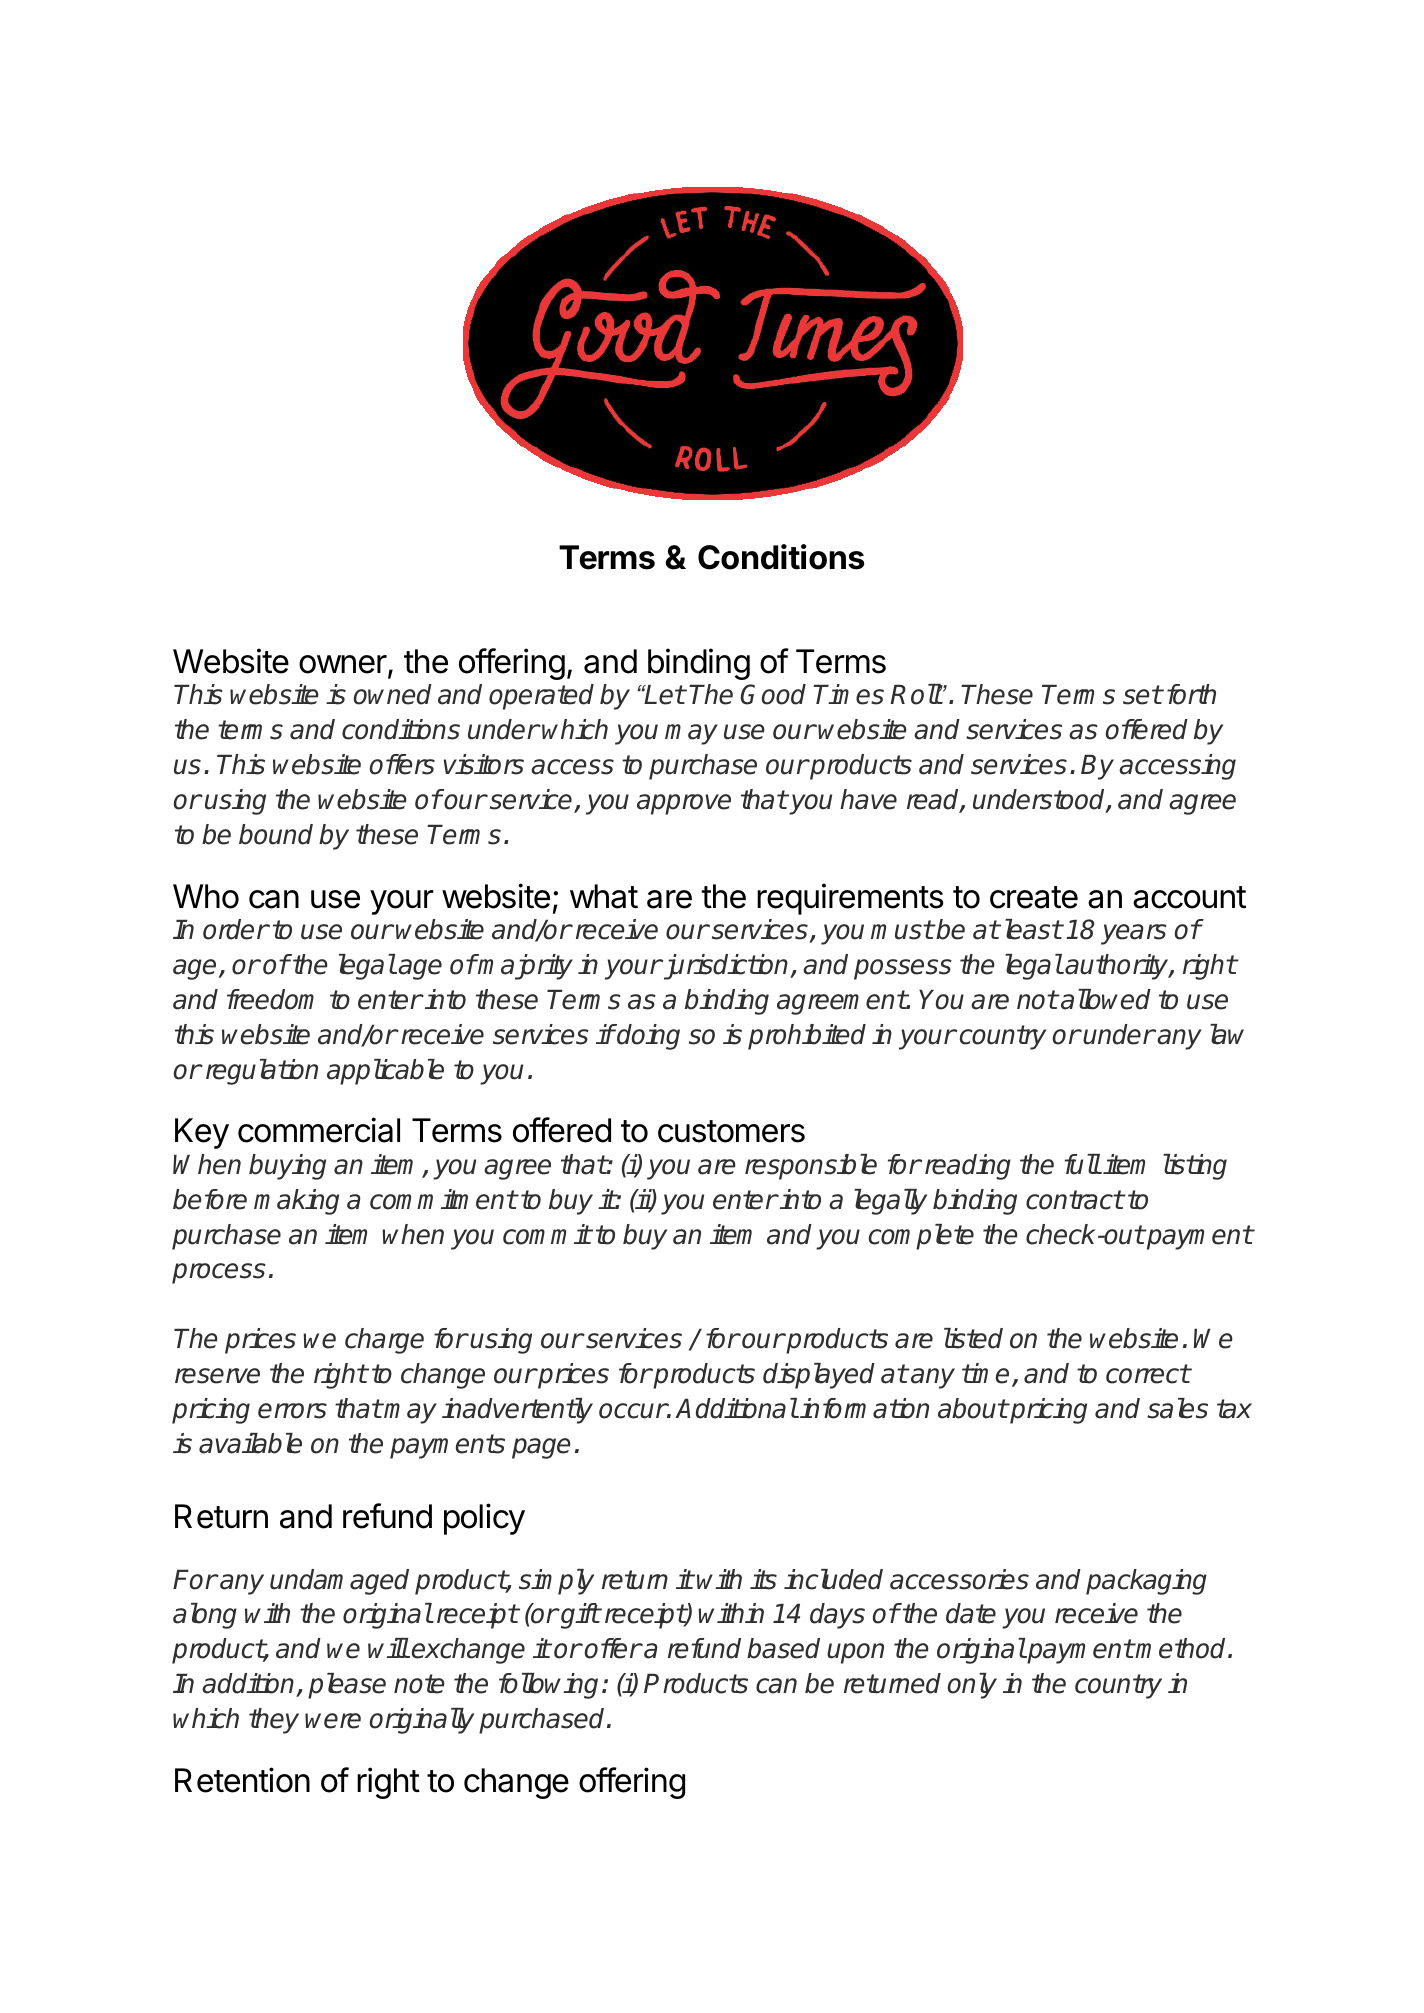 The height and width of the page is (2013, 1424). I want to click on owner, so click(343, 664).
